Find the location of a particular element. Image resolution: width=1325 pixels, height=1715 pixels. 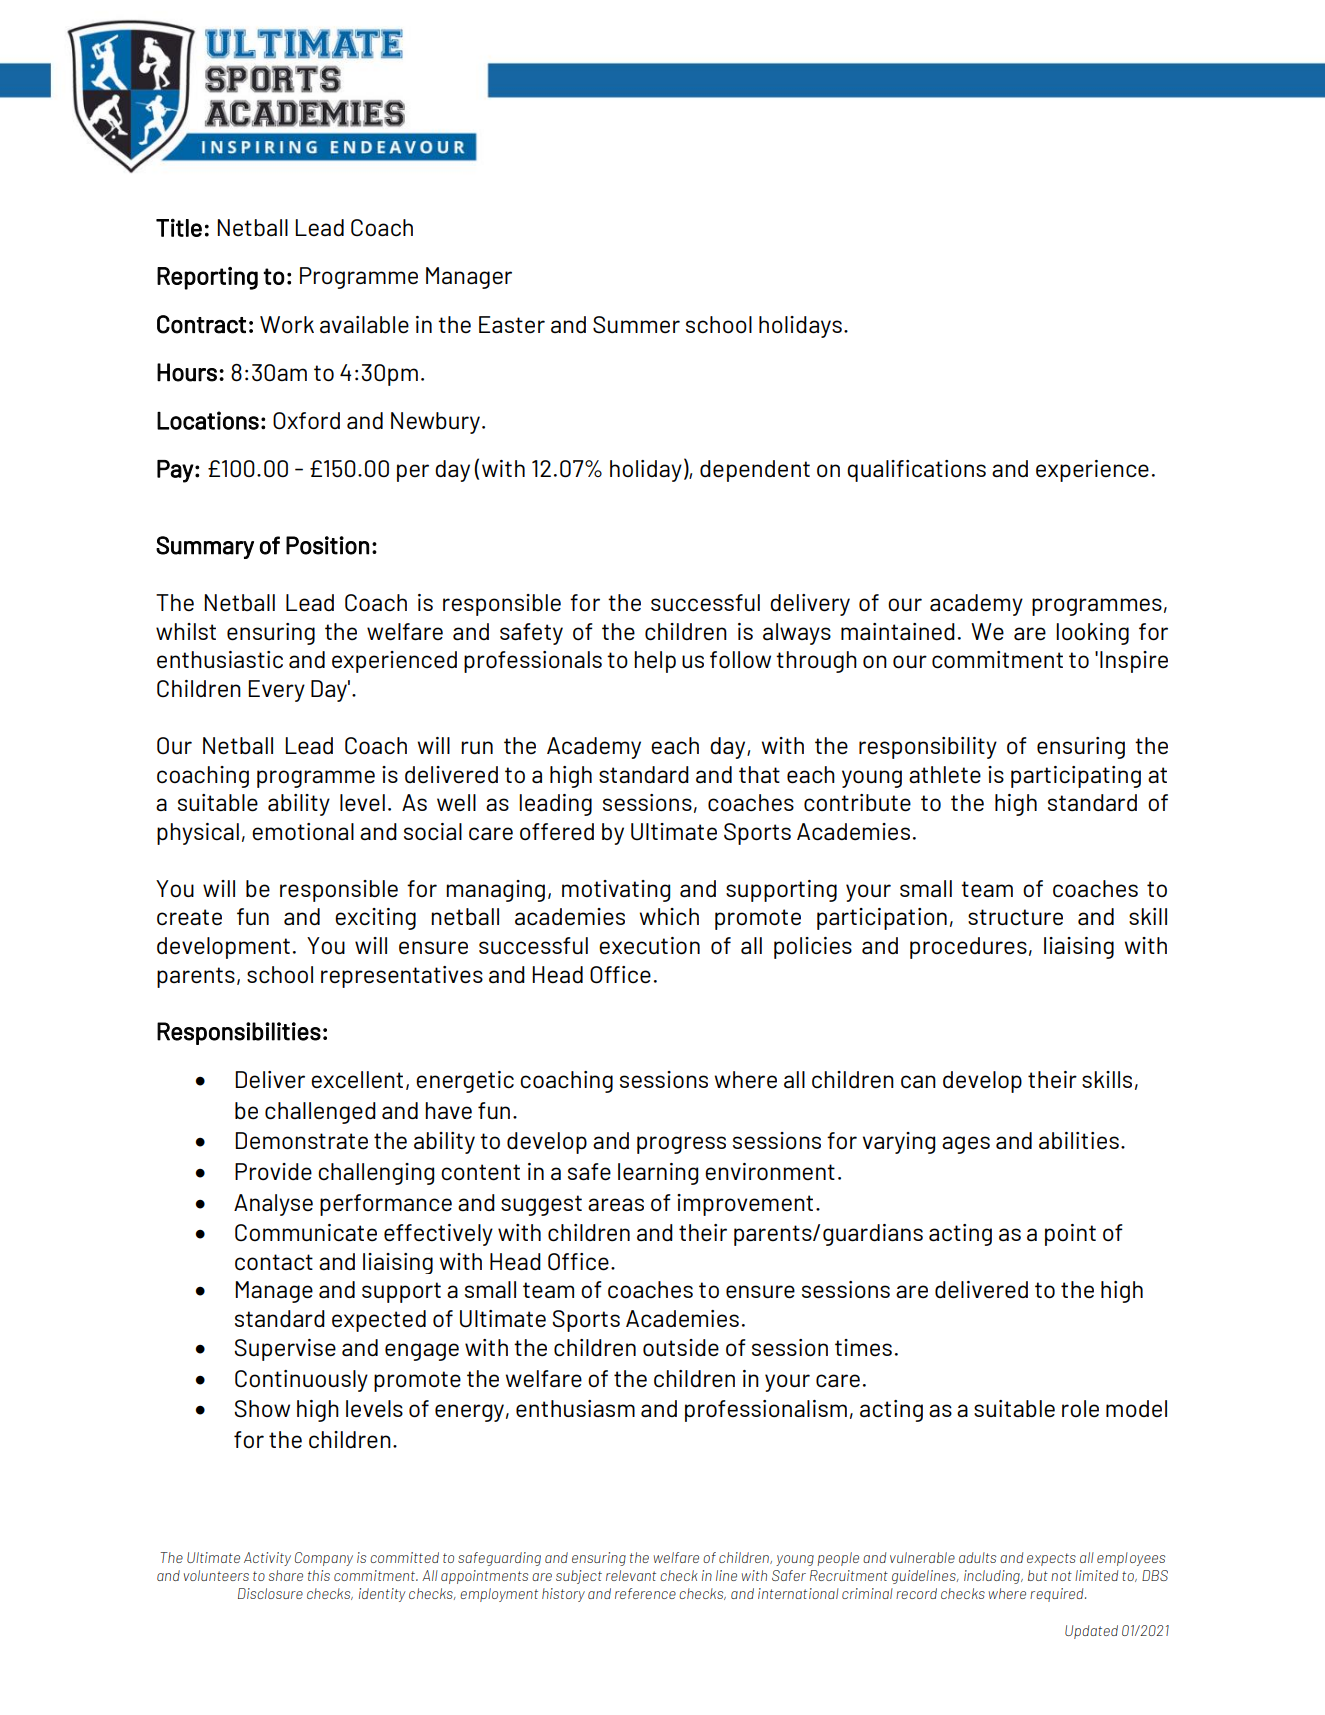

reference is located at coordinates (645, 1593).
